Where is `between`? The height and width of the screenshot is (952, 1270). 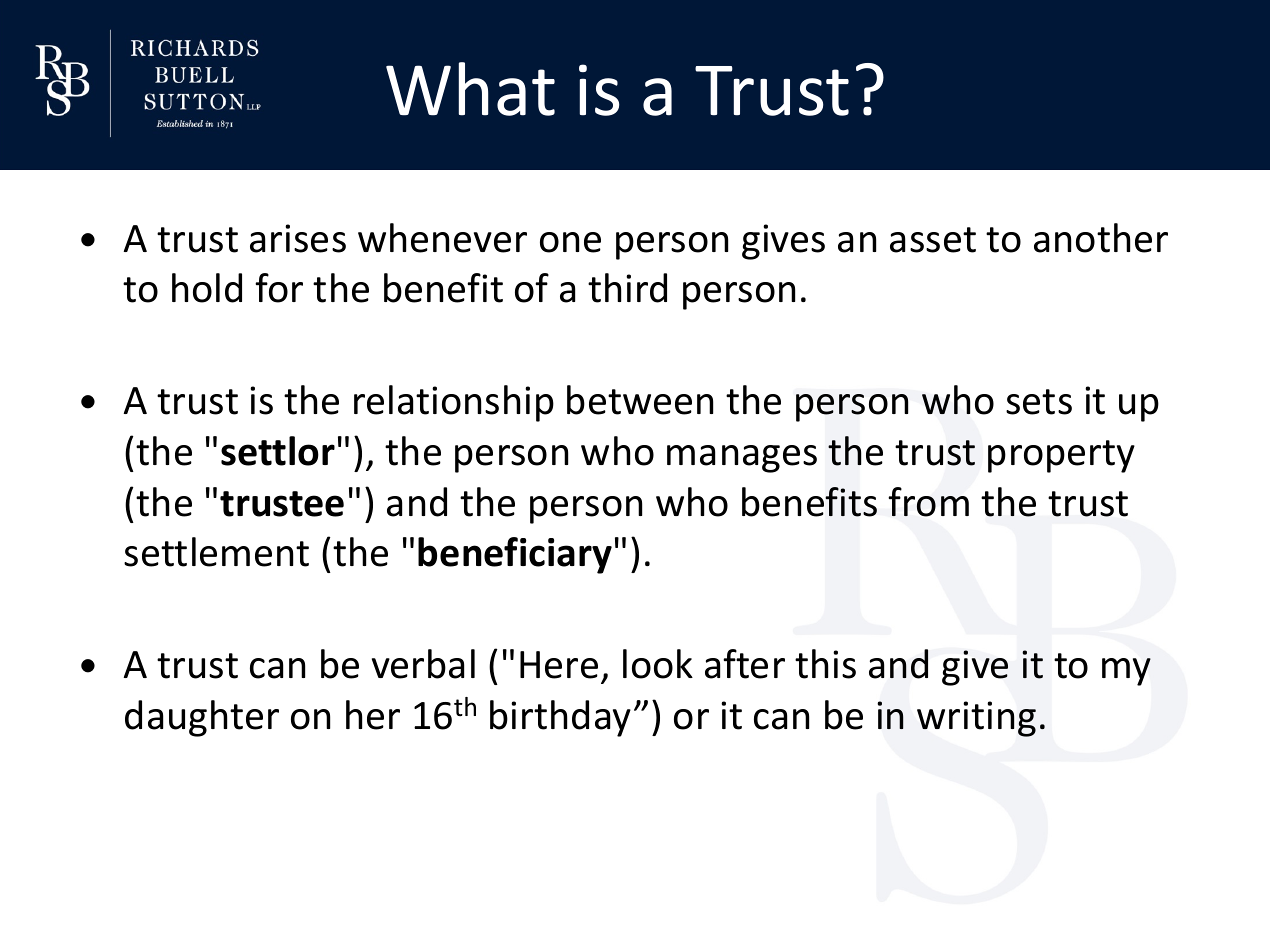
between is located at coordinates (640, 400).
